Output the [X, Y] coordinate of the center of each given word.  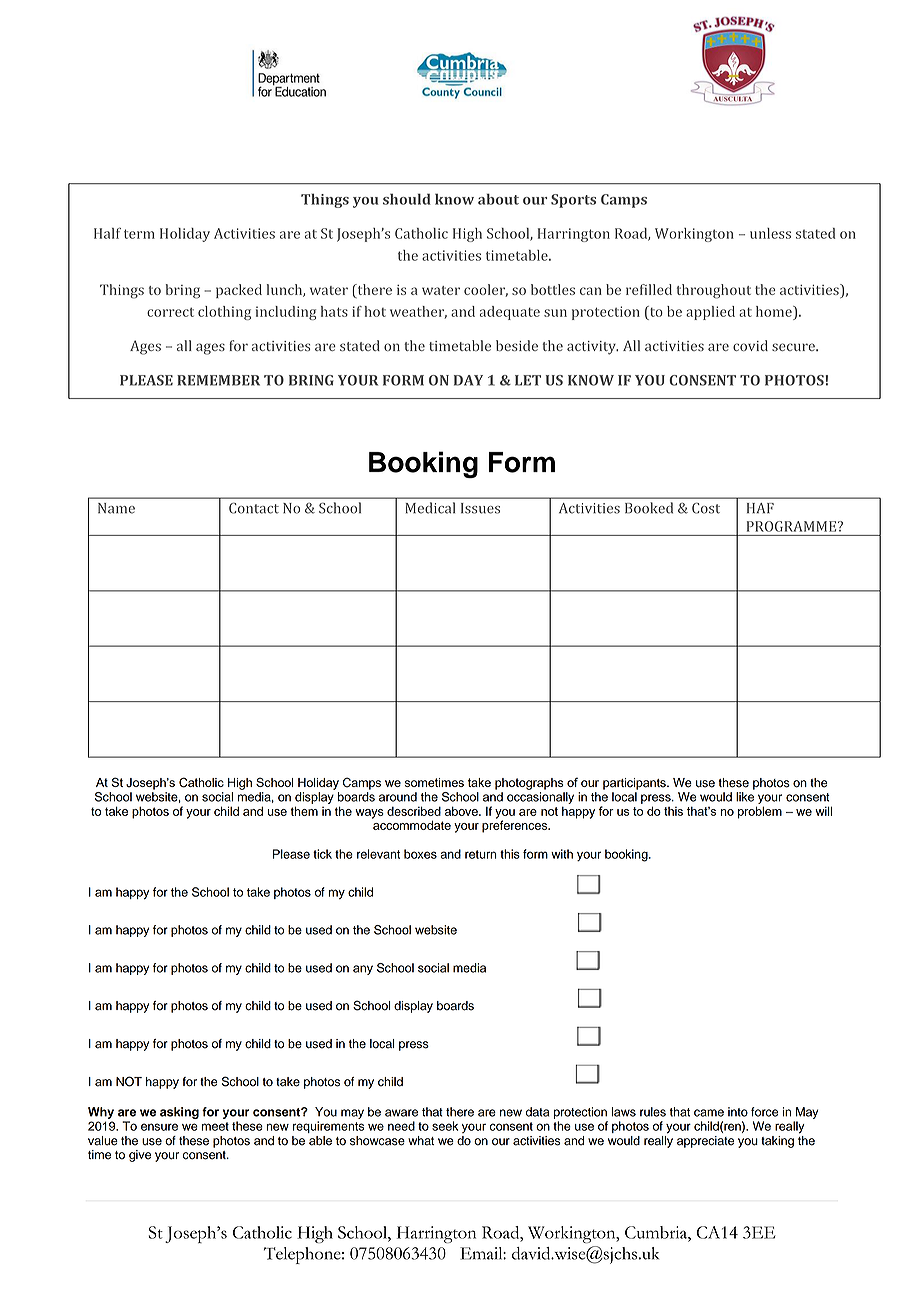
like [745, 797]
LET [528, 380]
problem [760, 812]
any [363, 970]
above [462, 811]
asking [179, 1113]
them [304, 811]
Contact [254, 508]
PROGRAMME [793, 526]
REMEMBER [218, 380]
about [498, 199]
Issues [480, 508]
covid [750, 345]
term [139, 234]
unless [770, 233]
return [481, 854]
